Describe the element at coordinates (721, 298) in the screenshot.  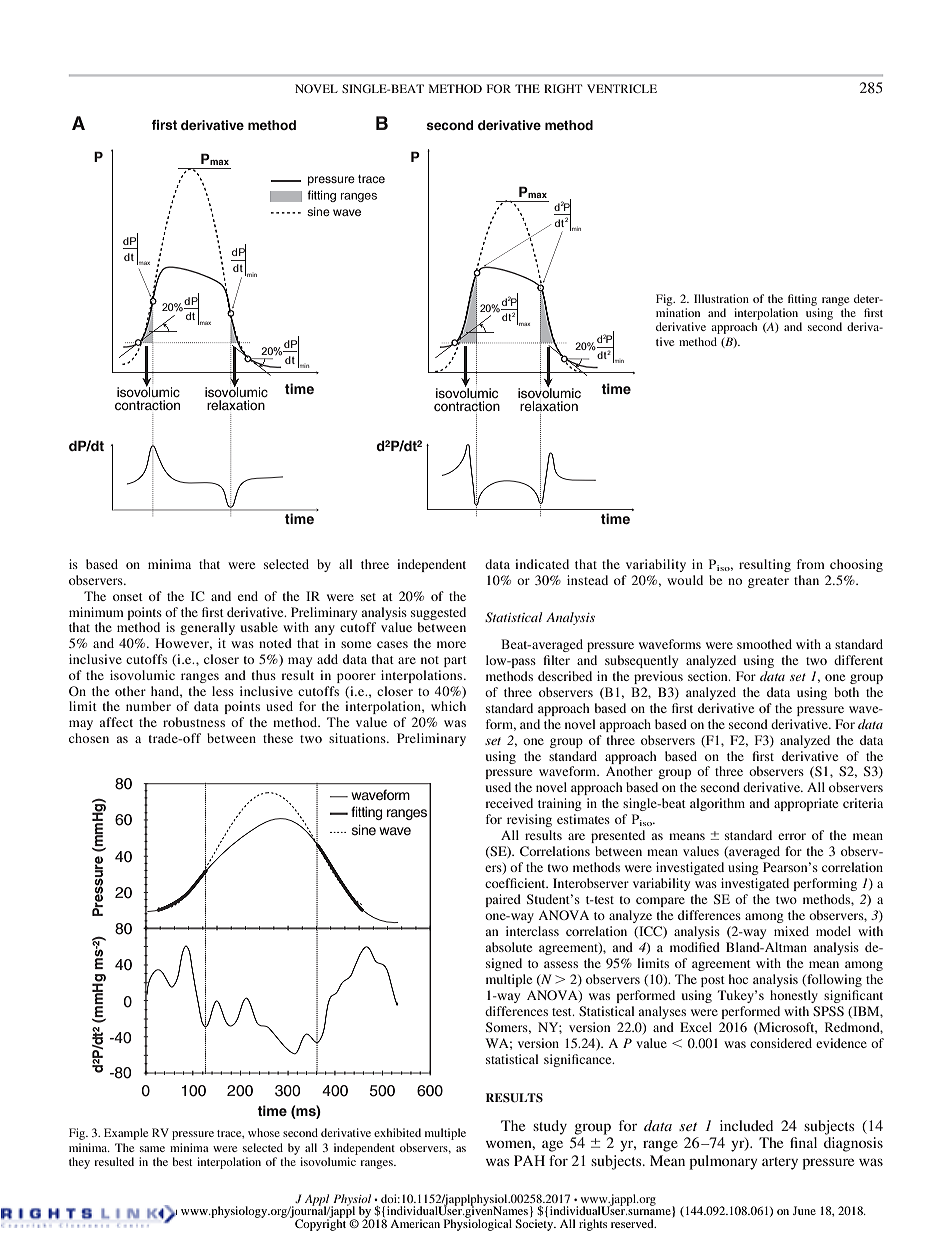
I see `Illustration` at that location.
